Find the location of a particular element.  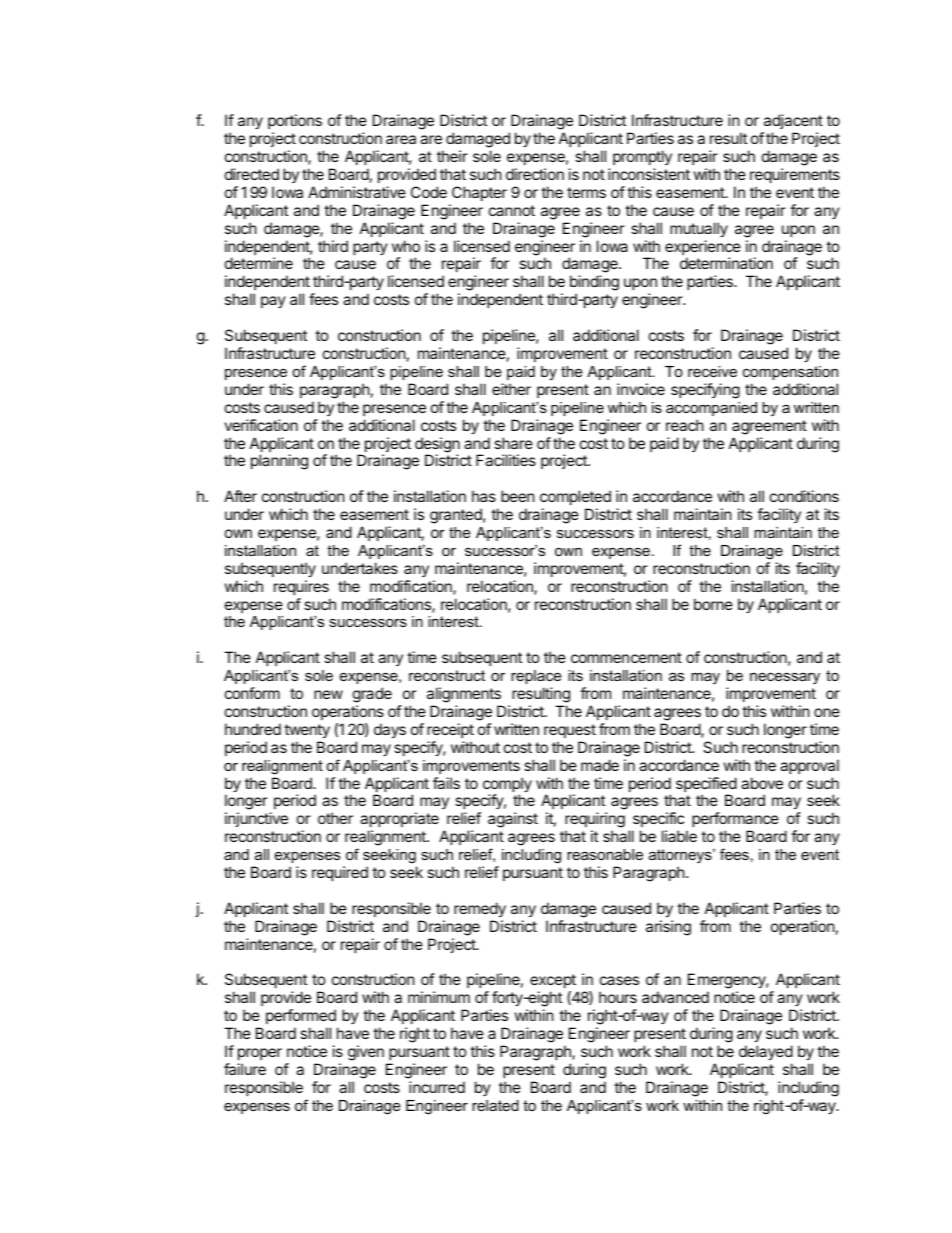

proper is located at coordinates (260, 1054).
